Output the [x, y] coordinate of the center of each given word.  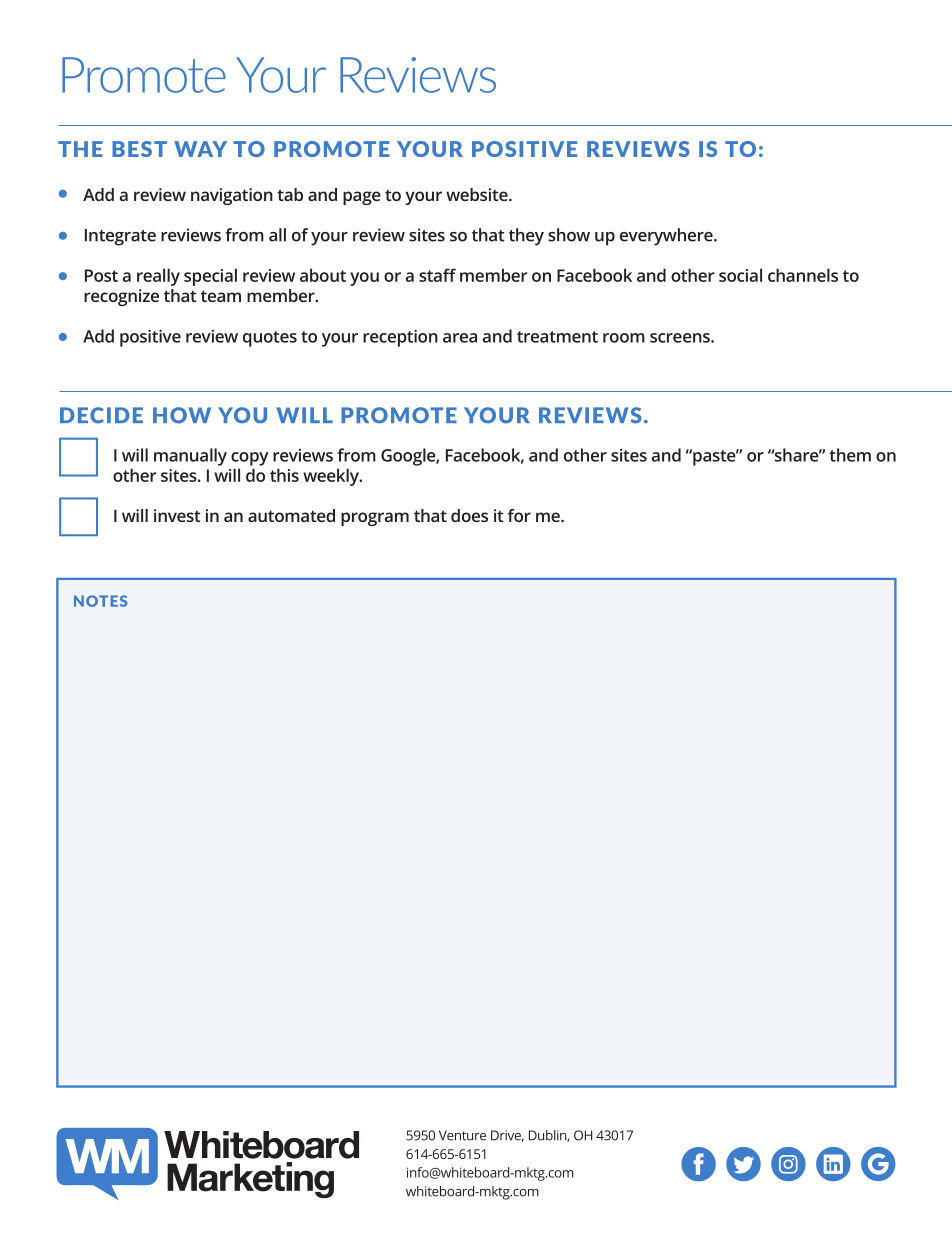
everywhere [667, 237]
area [460, 338]
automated [291, 515]
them [850, 455]
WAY [200, 149]
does [469, 515]
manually [190, 457]
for [519, 515]
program [375, 519]
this [284, 475]
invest [177, 515]
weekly [332, 477]
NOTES [100, 601]
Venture [462, 1135]
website [478, 194]
